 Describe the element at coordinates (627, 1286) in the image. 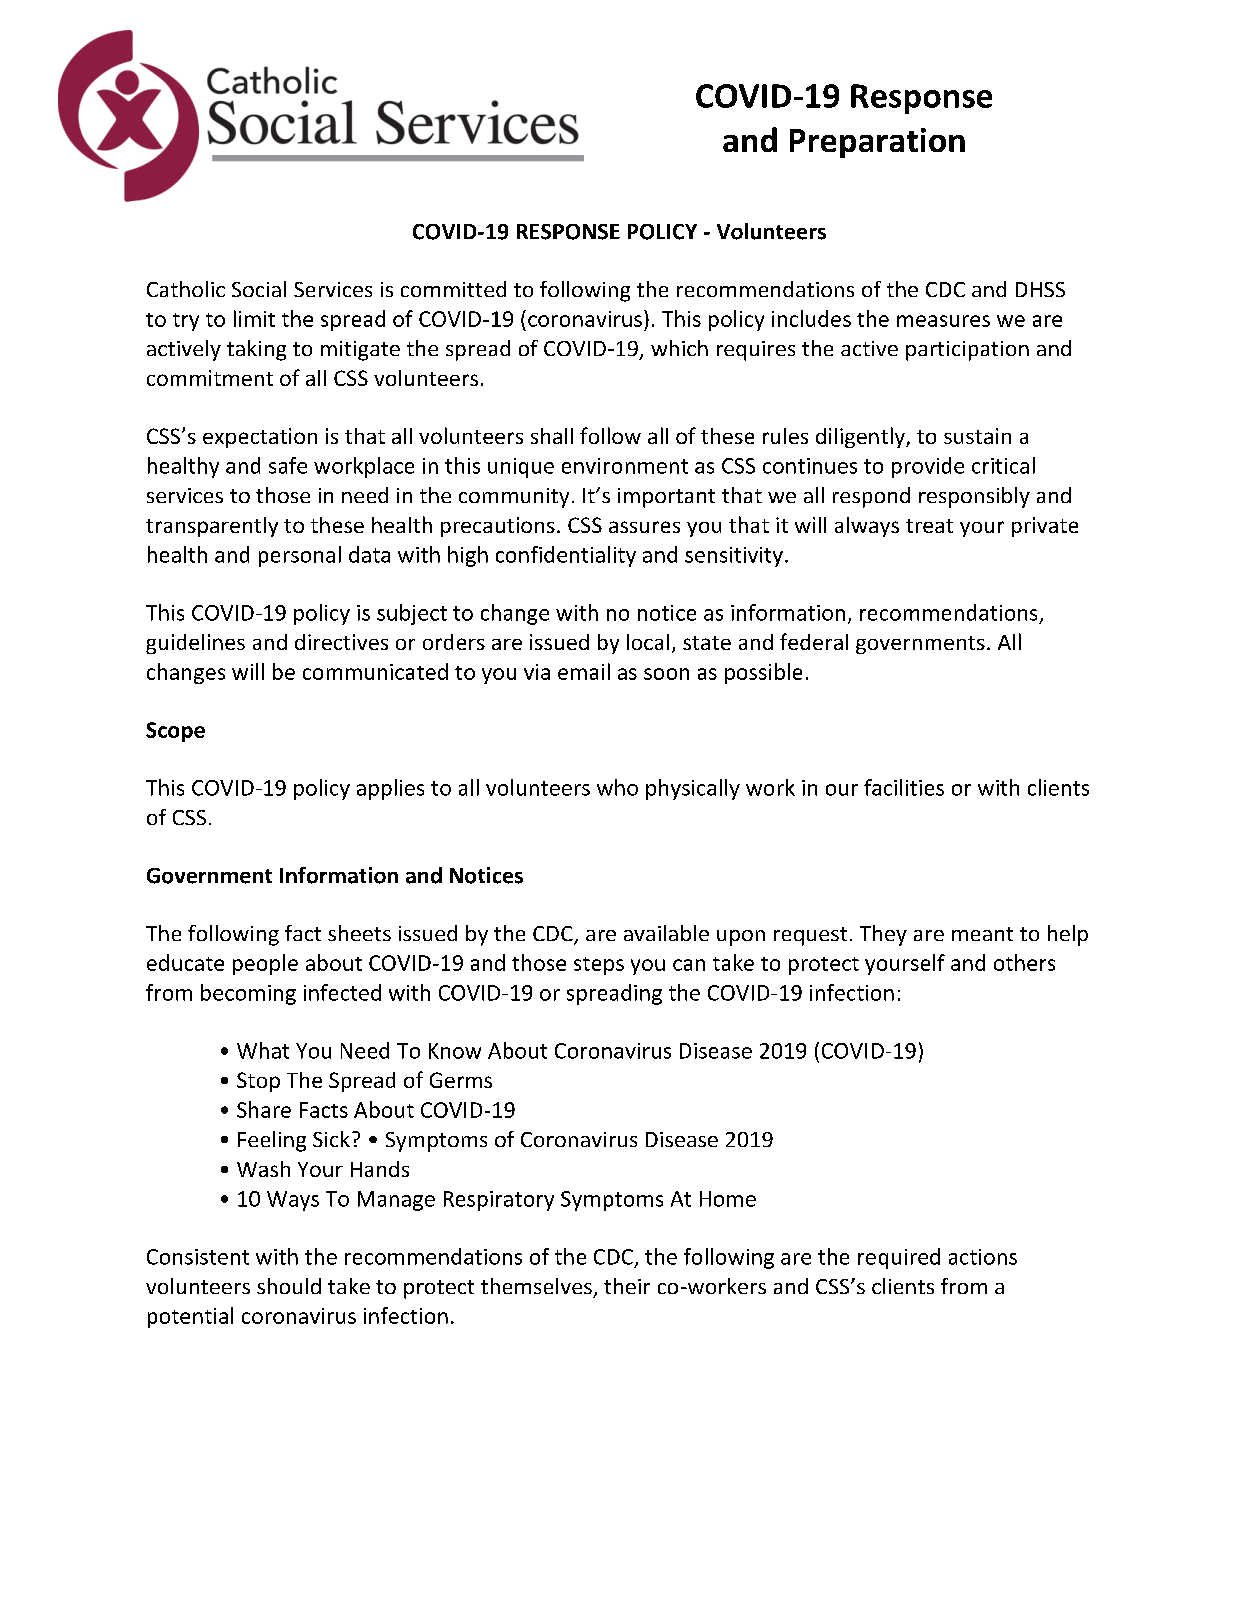

I see `their` at that location.
